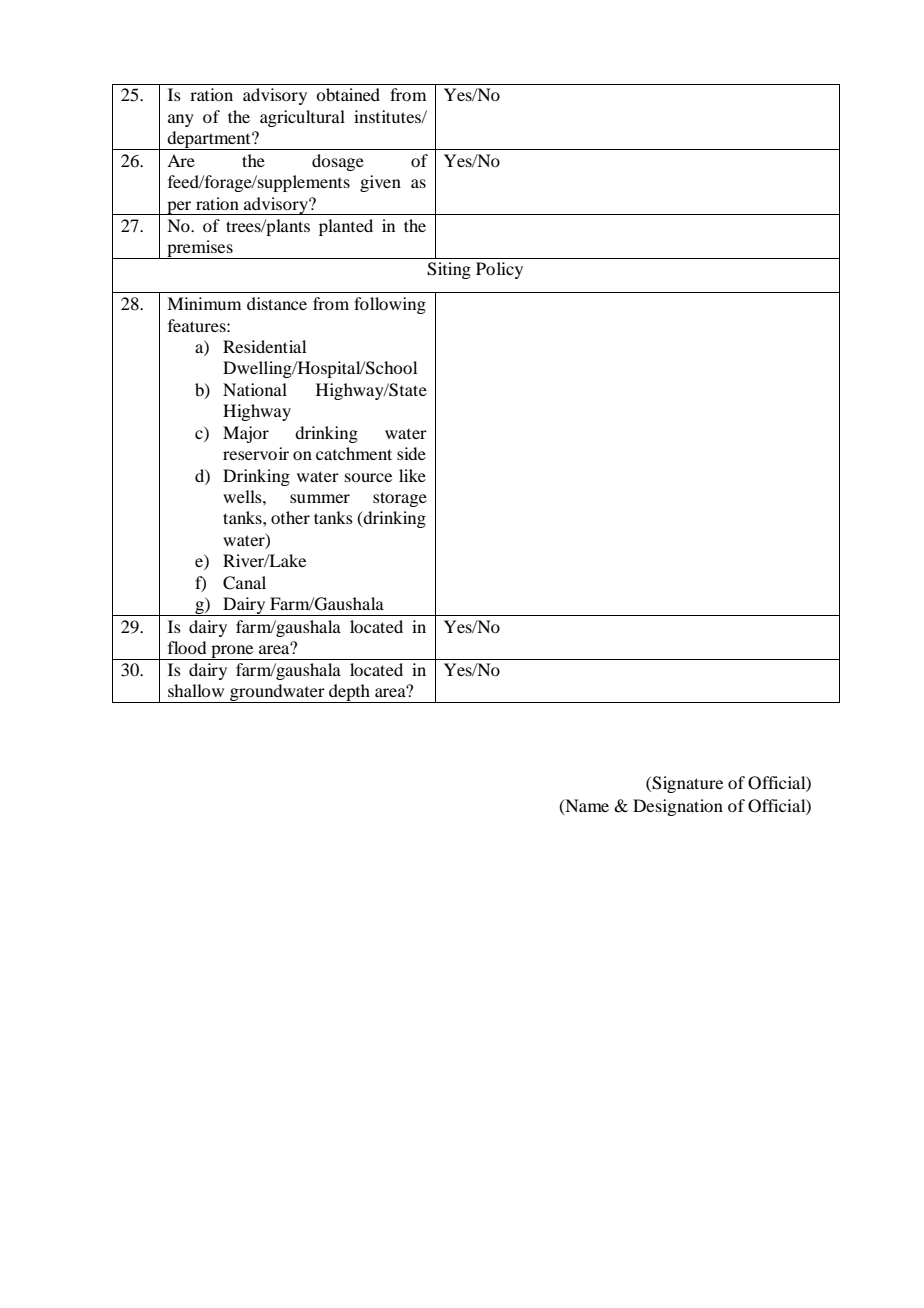 The width and height of the document is (924, 1308). What do you see at coordinates (678, 807) in the document?
I see `Designation` at bounding box center [678, 807].
